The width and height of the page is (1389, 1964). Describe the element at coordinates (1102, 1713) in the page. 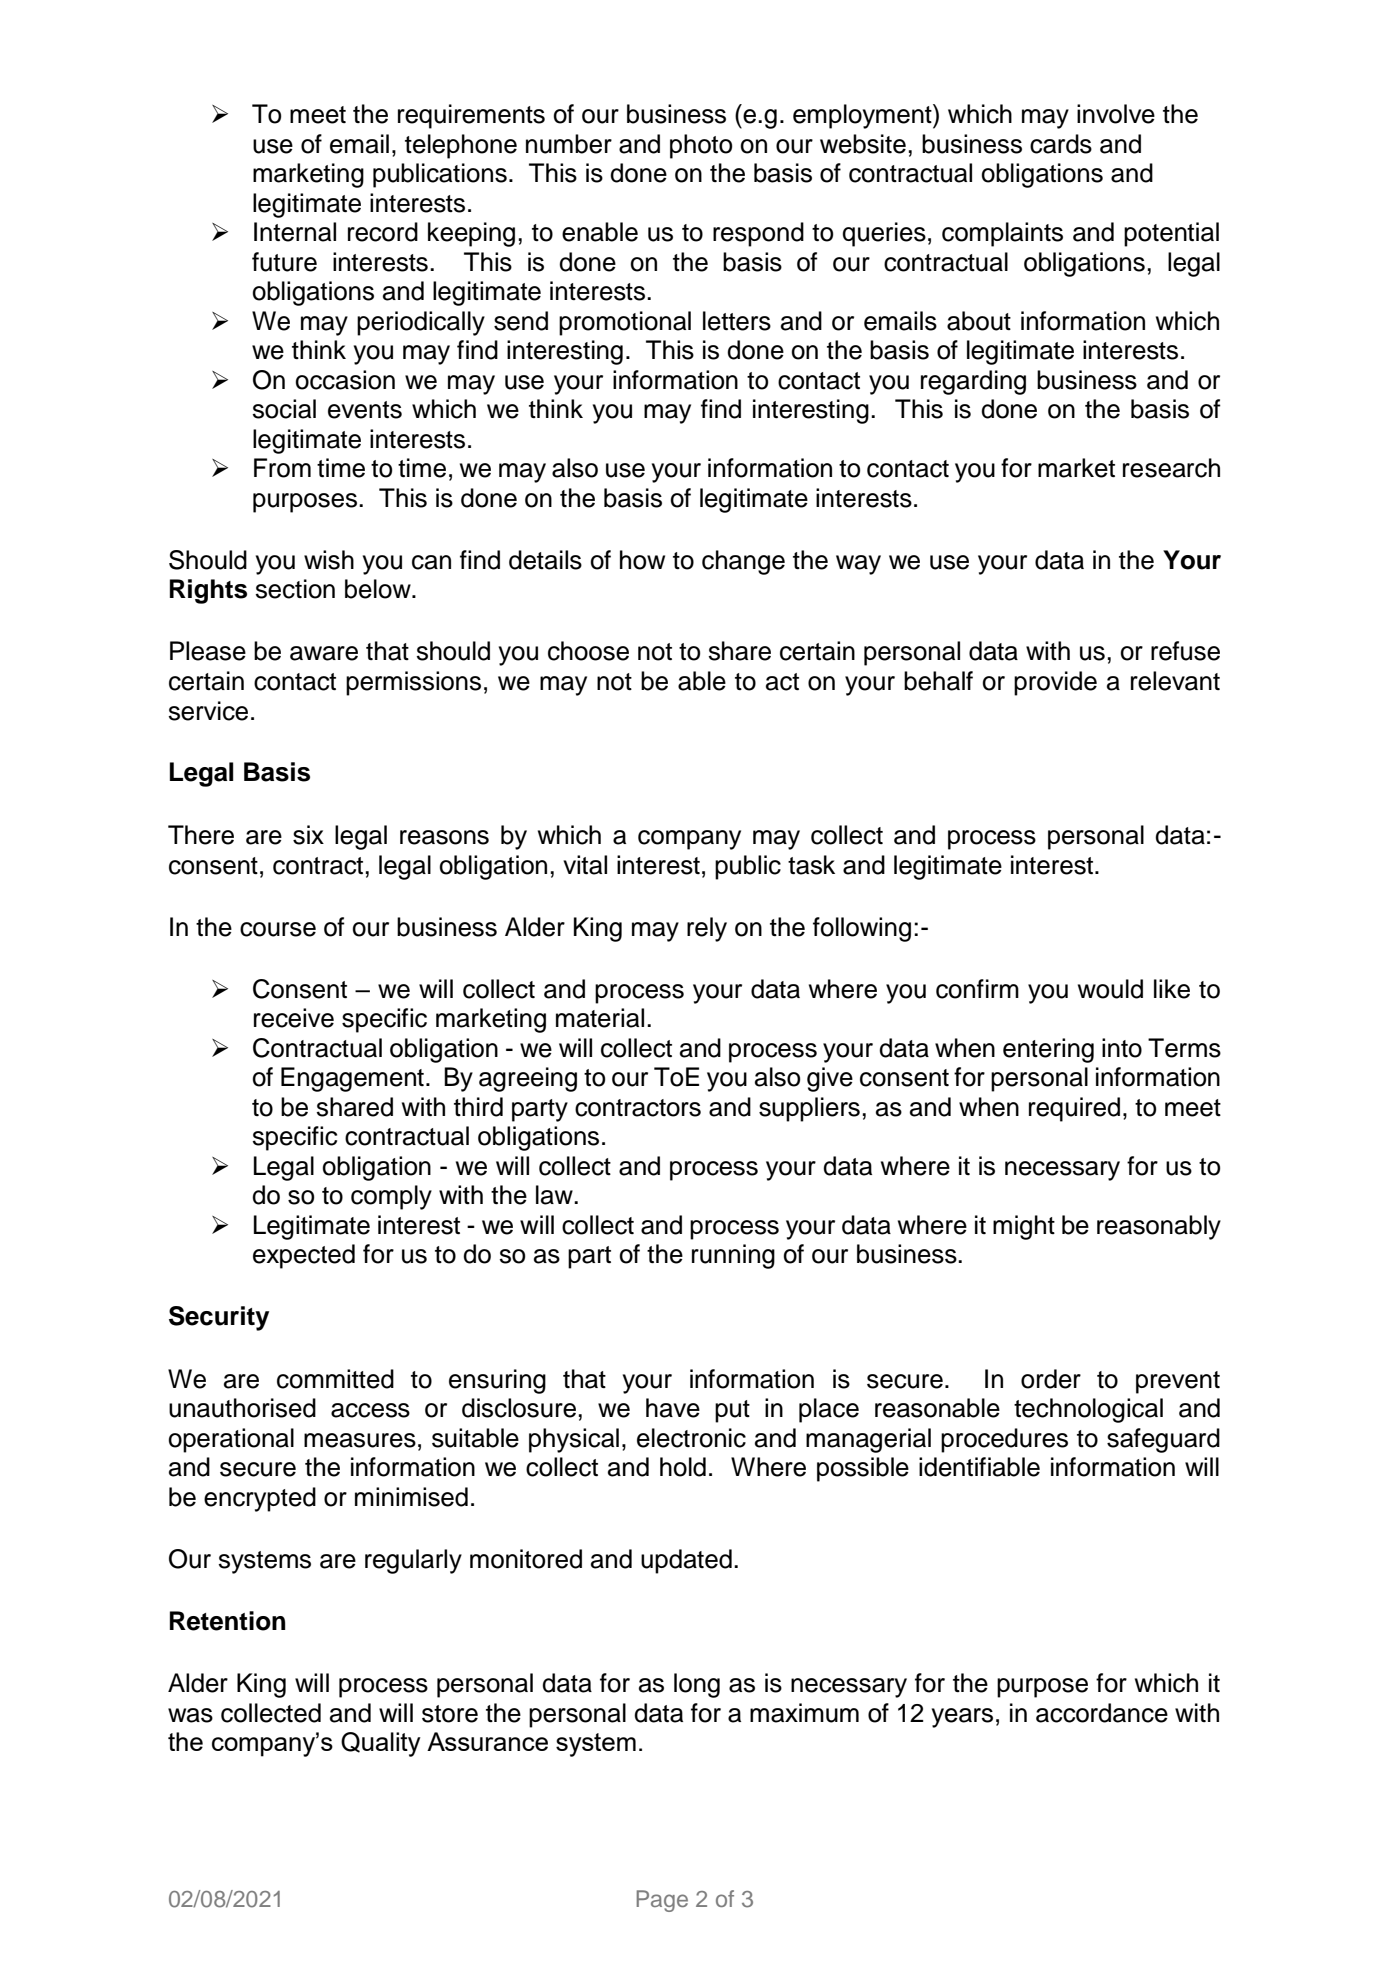

I see `accordance` at that location.
